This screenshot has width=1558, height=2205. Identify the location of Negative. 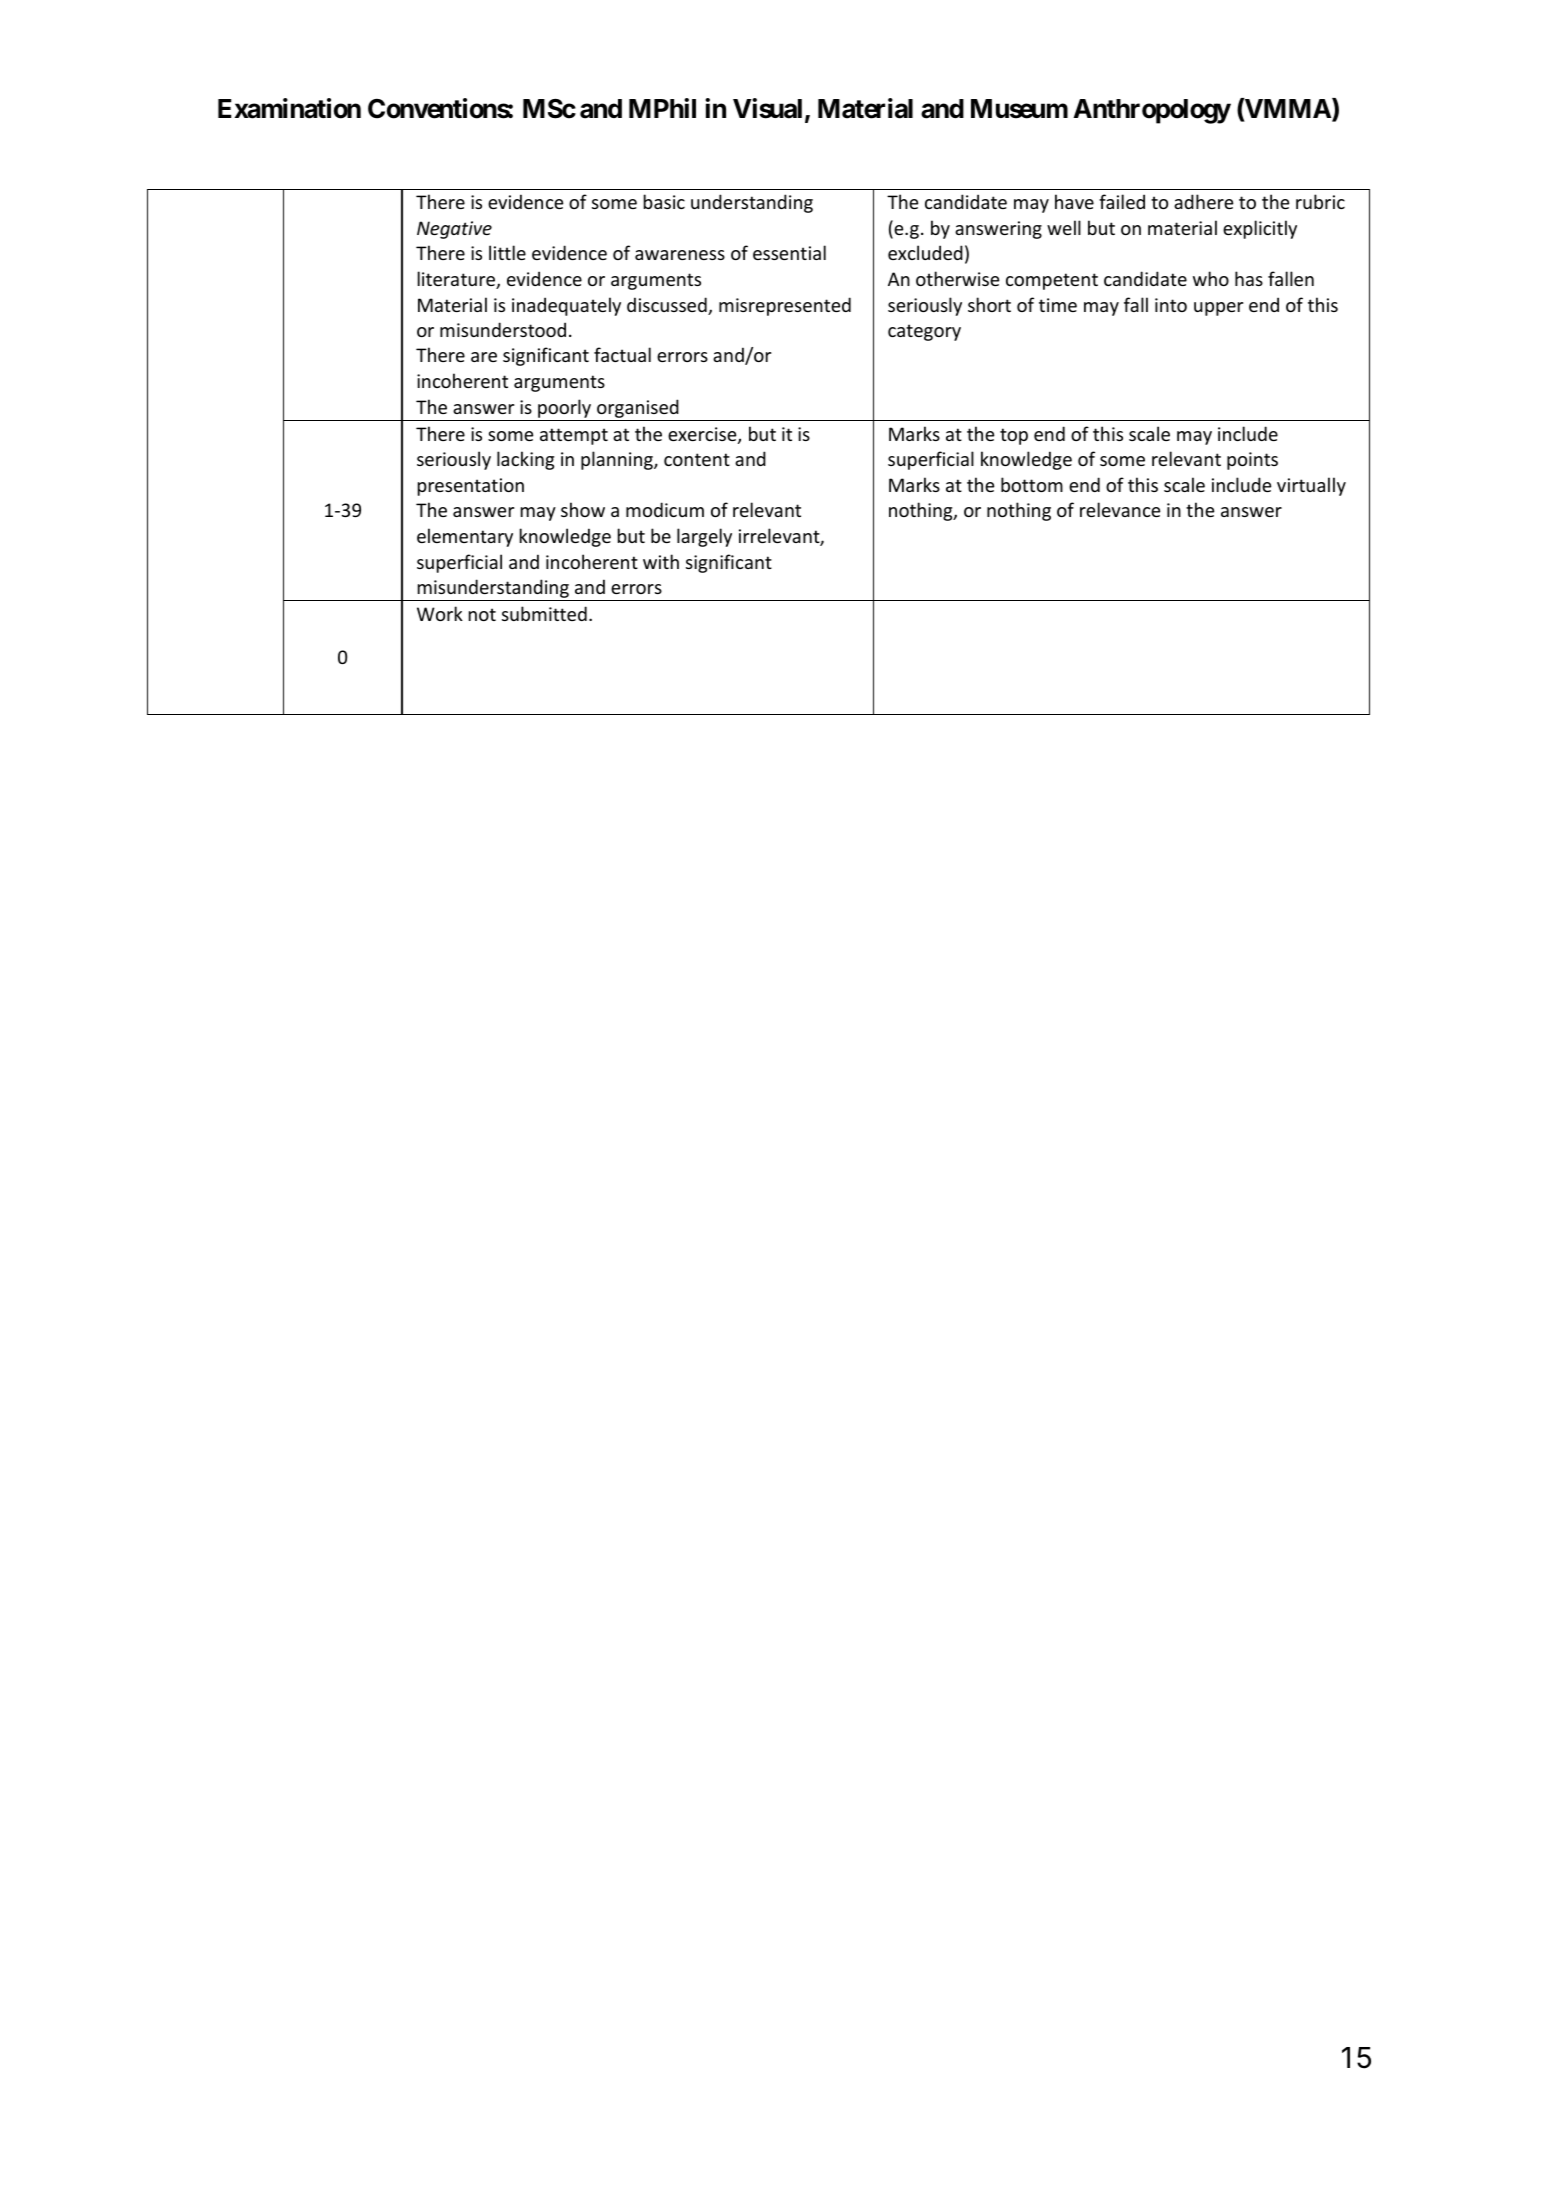
(454, 230).
